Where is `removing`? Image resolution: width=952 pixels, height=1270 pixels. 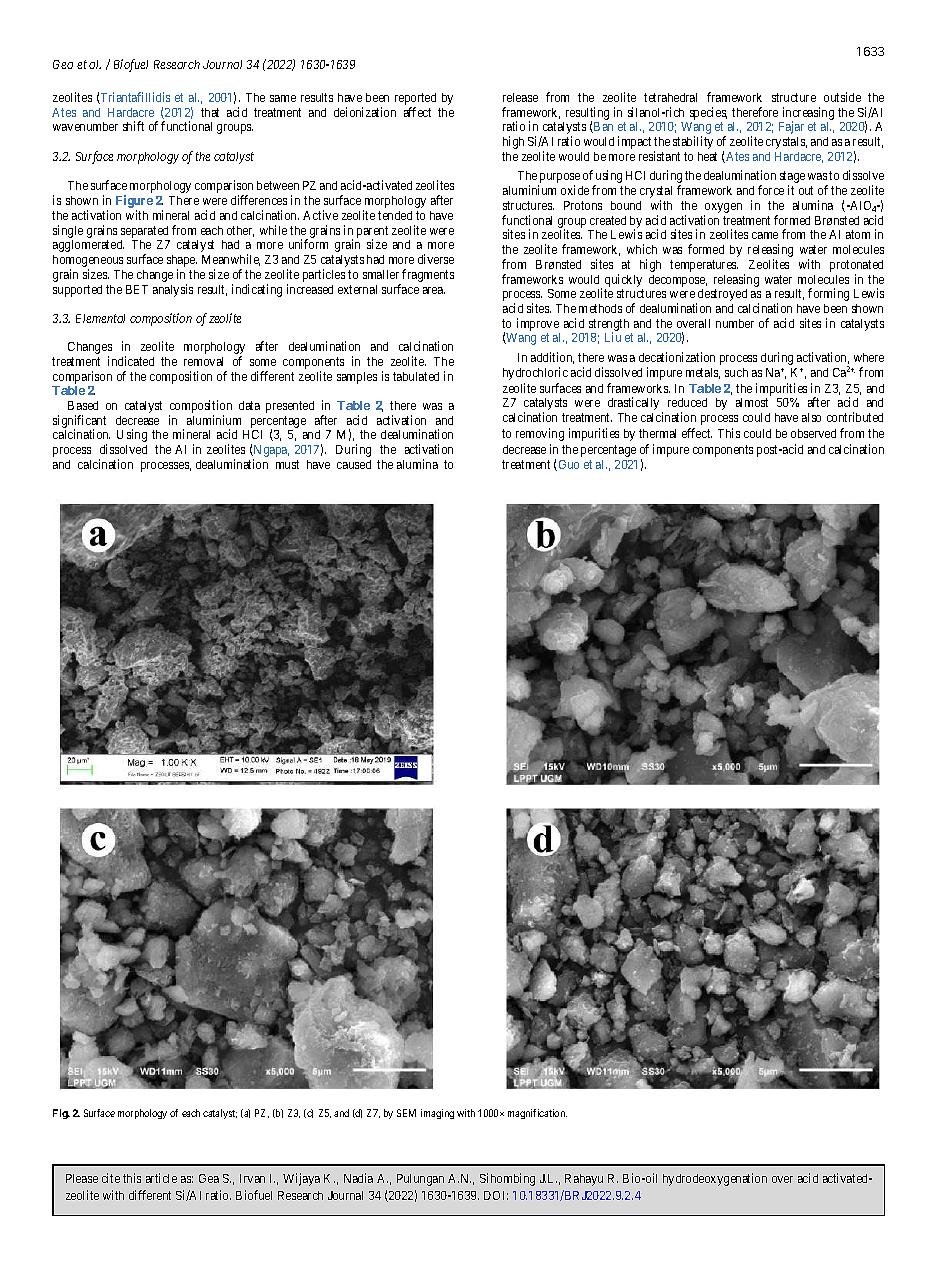
removing is located at coordinates (540, 434).
